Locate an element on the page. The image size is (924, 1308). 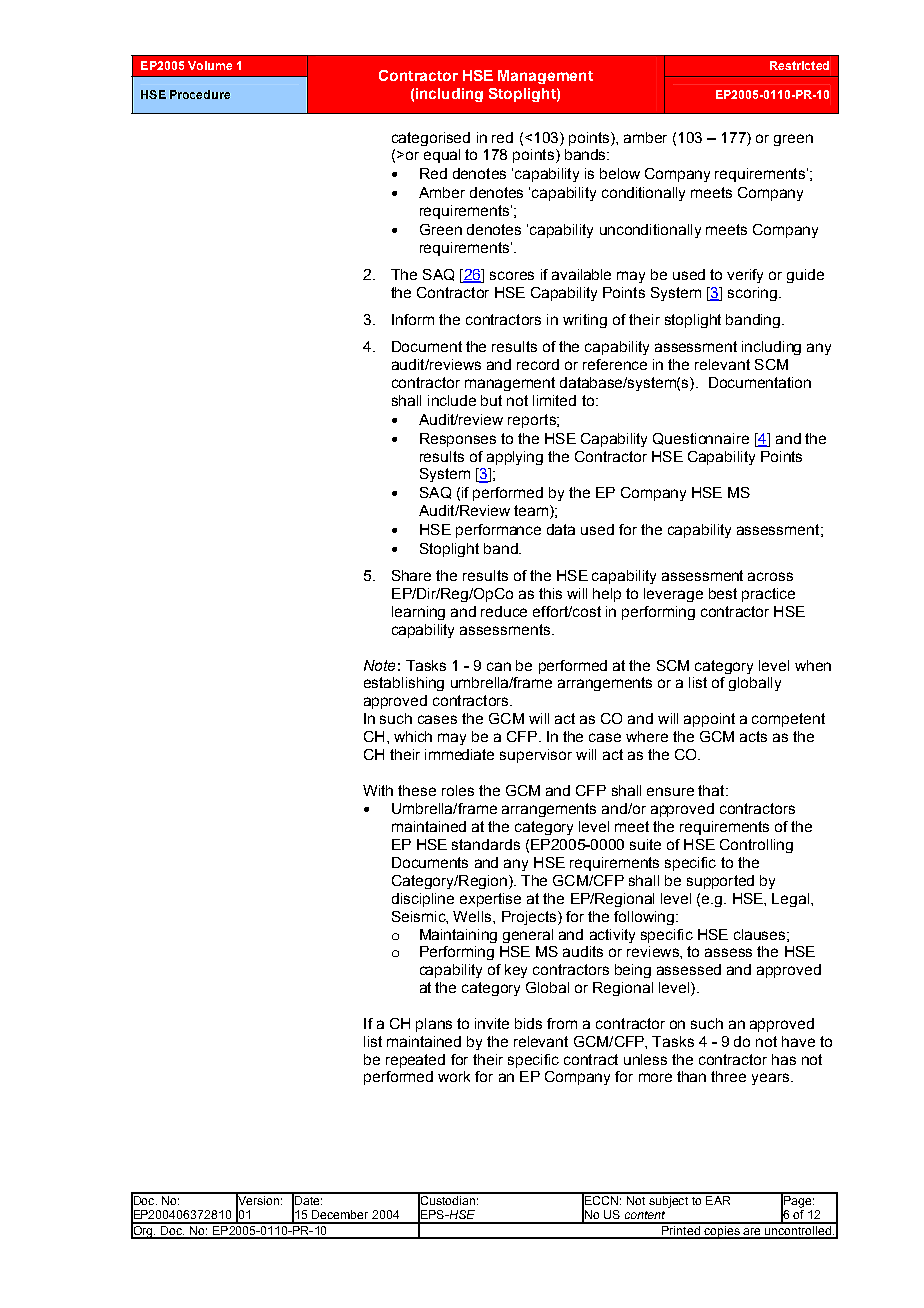
best is located at coordinates (723, 593).
